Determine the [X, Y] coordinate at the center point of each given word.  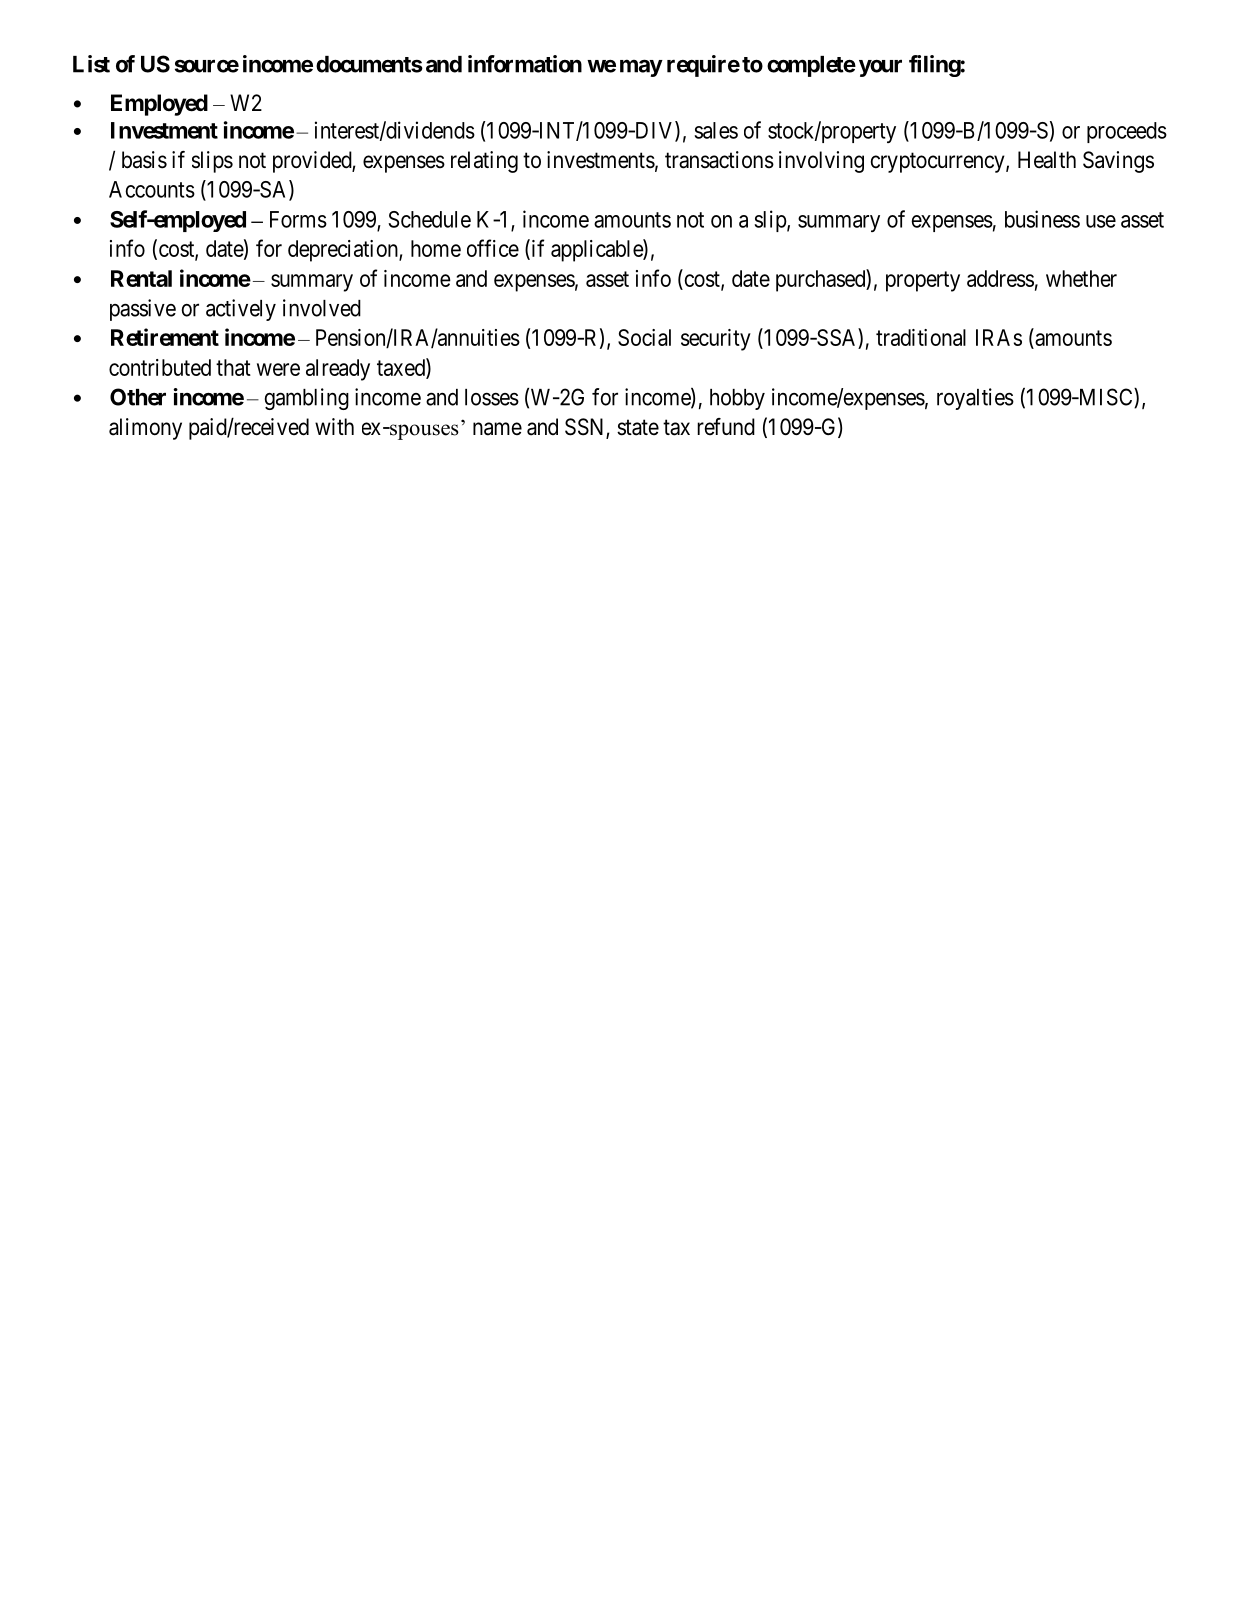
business [1042, 219]
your [880, 68]
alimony [145, 429]
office [493, 248]
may [641, 68]
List [91, 64]
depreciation [344, 251]
